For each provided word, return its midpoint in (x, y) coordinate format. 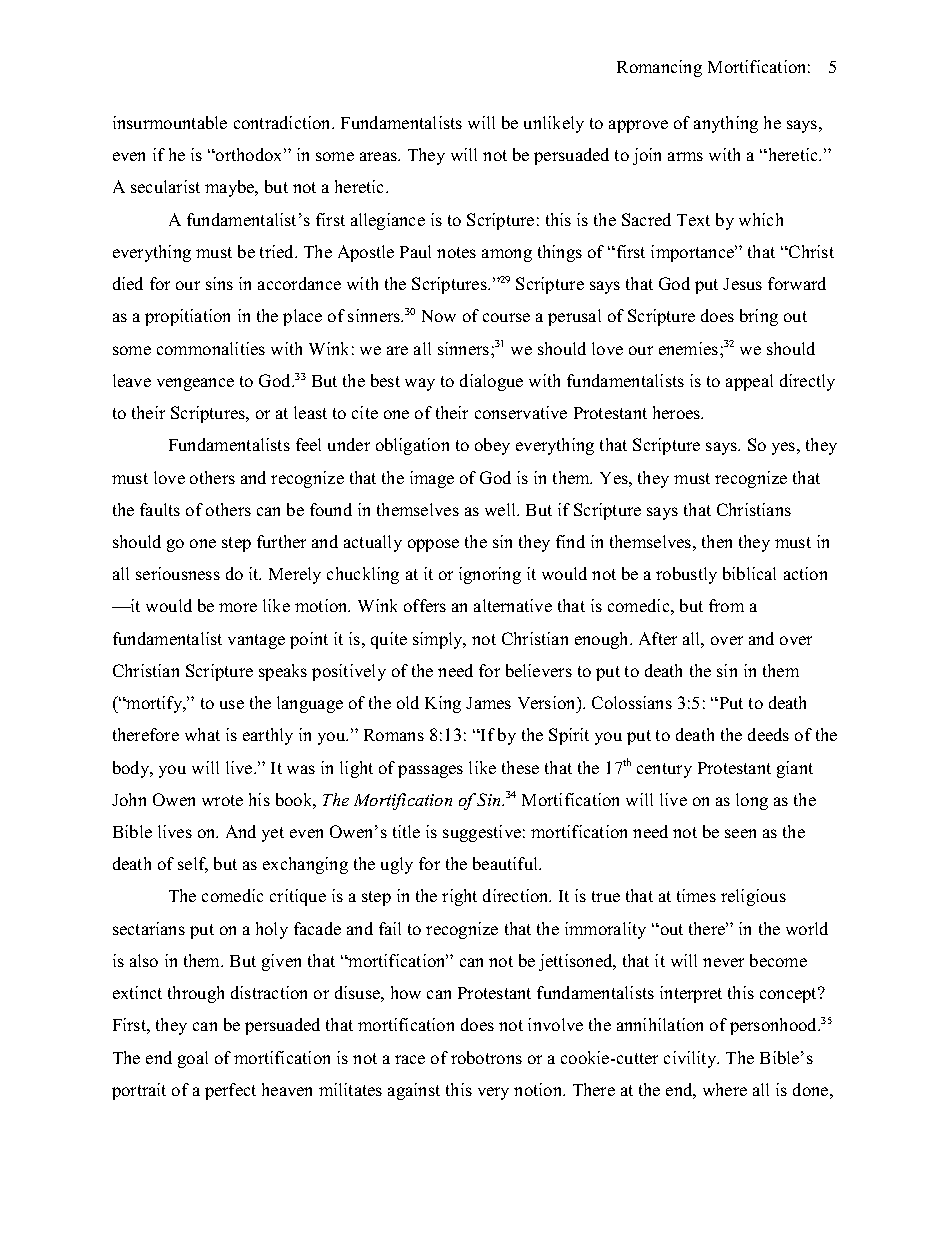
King (443, 704)
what (202, 734)
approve (638, 126)
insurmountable (170, 122)
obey (492, 446)
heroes (678, 412)
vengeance (195, 384)
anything (726, 124)
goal (193, 1059)
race (410, 1059)
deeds (768, 734)
